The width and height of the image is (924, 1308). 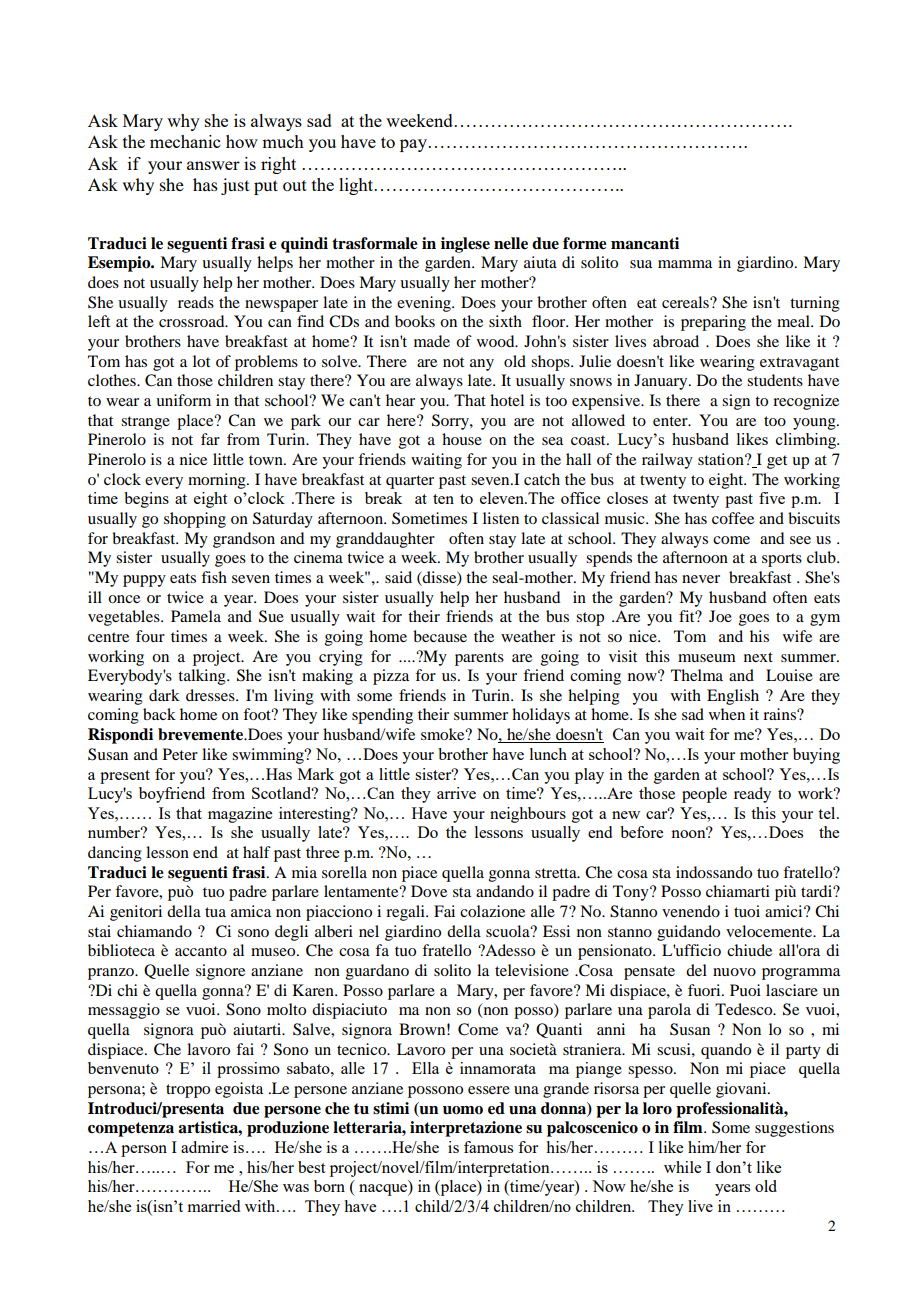 What do you see at coordinates (213, 165) in the image?
I see `answer` at bounding box center [213, 165].
